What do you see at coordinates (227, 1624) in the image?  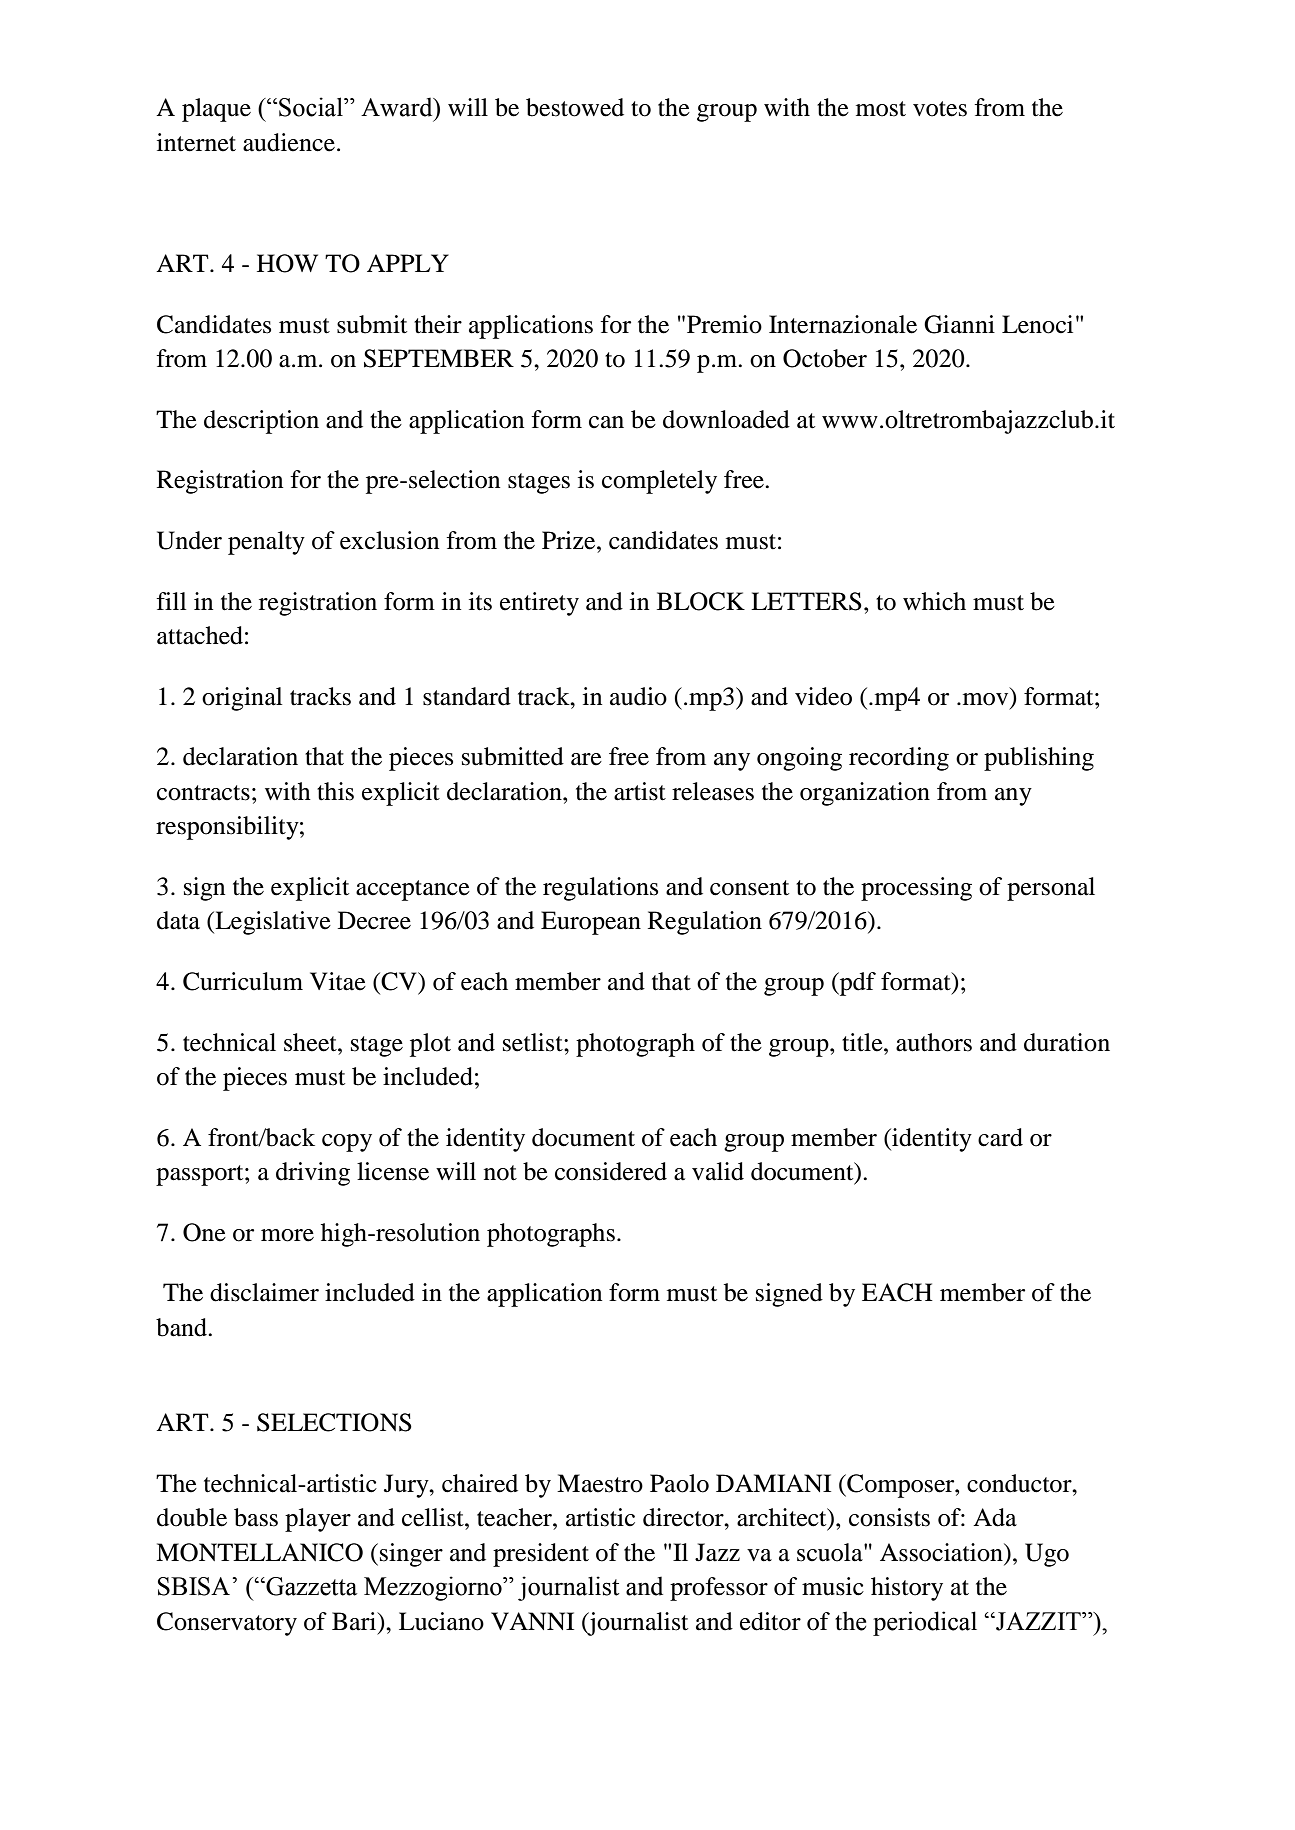 I see `Conservatory` at bounding box center [227, 1624].
